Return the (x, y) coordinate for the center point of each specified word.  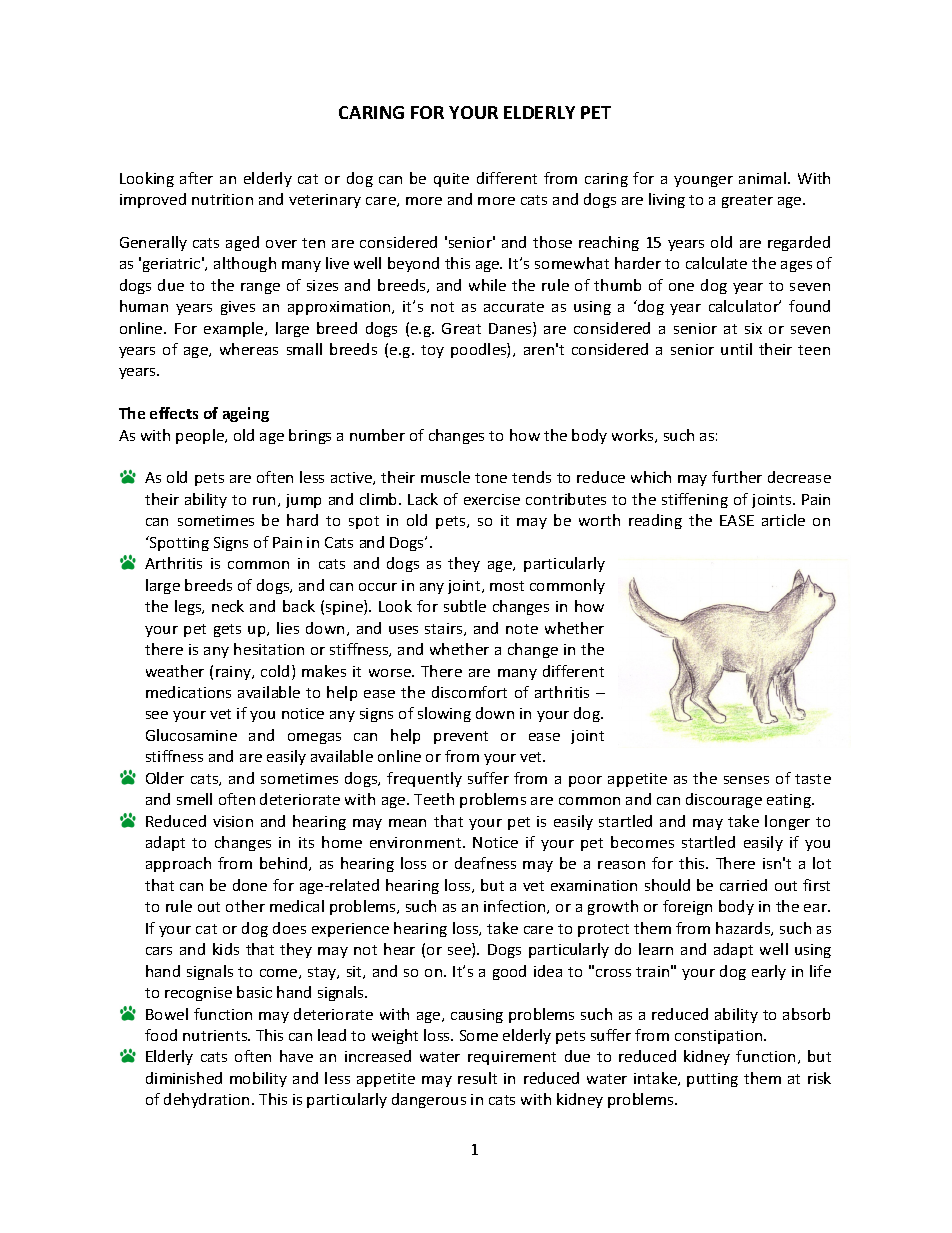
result (477, 1078)
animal (762, 178)
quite (451, 180)
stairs (445, 629)
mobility (258, 1079)
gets (227, 630)
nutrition (222, 199)
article (783, 520)
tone (491, 478)
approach (178, 864)
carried (743, 885)
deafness (485, 863)
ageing (246, 414)
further (737, 477)
